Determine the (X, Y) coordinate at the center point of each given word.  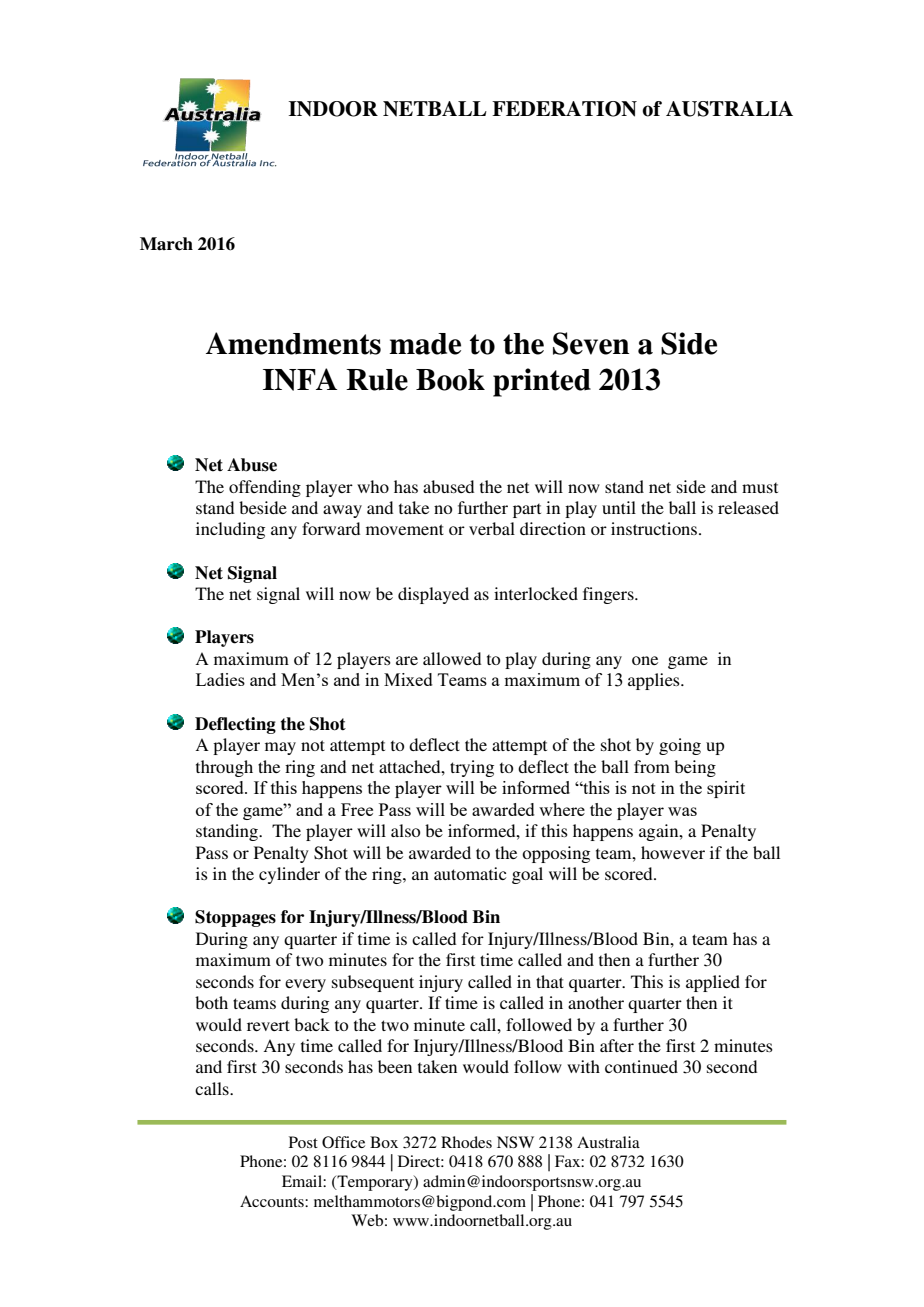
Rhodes (466, 1142)
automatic (470, 873)
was (682, 811)
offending (265, 488)
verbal (492, 528)
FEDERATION (564, 109)
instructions (655, 528)
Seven (591, 343)
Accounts (273, 1201)
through (224, 768)
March (166, 244)
